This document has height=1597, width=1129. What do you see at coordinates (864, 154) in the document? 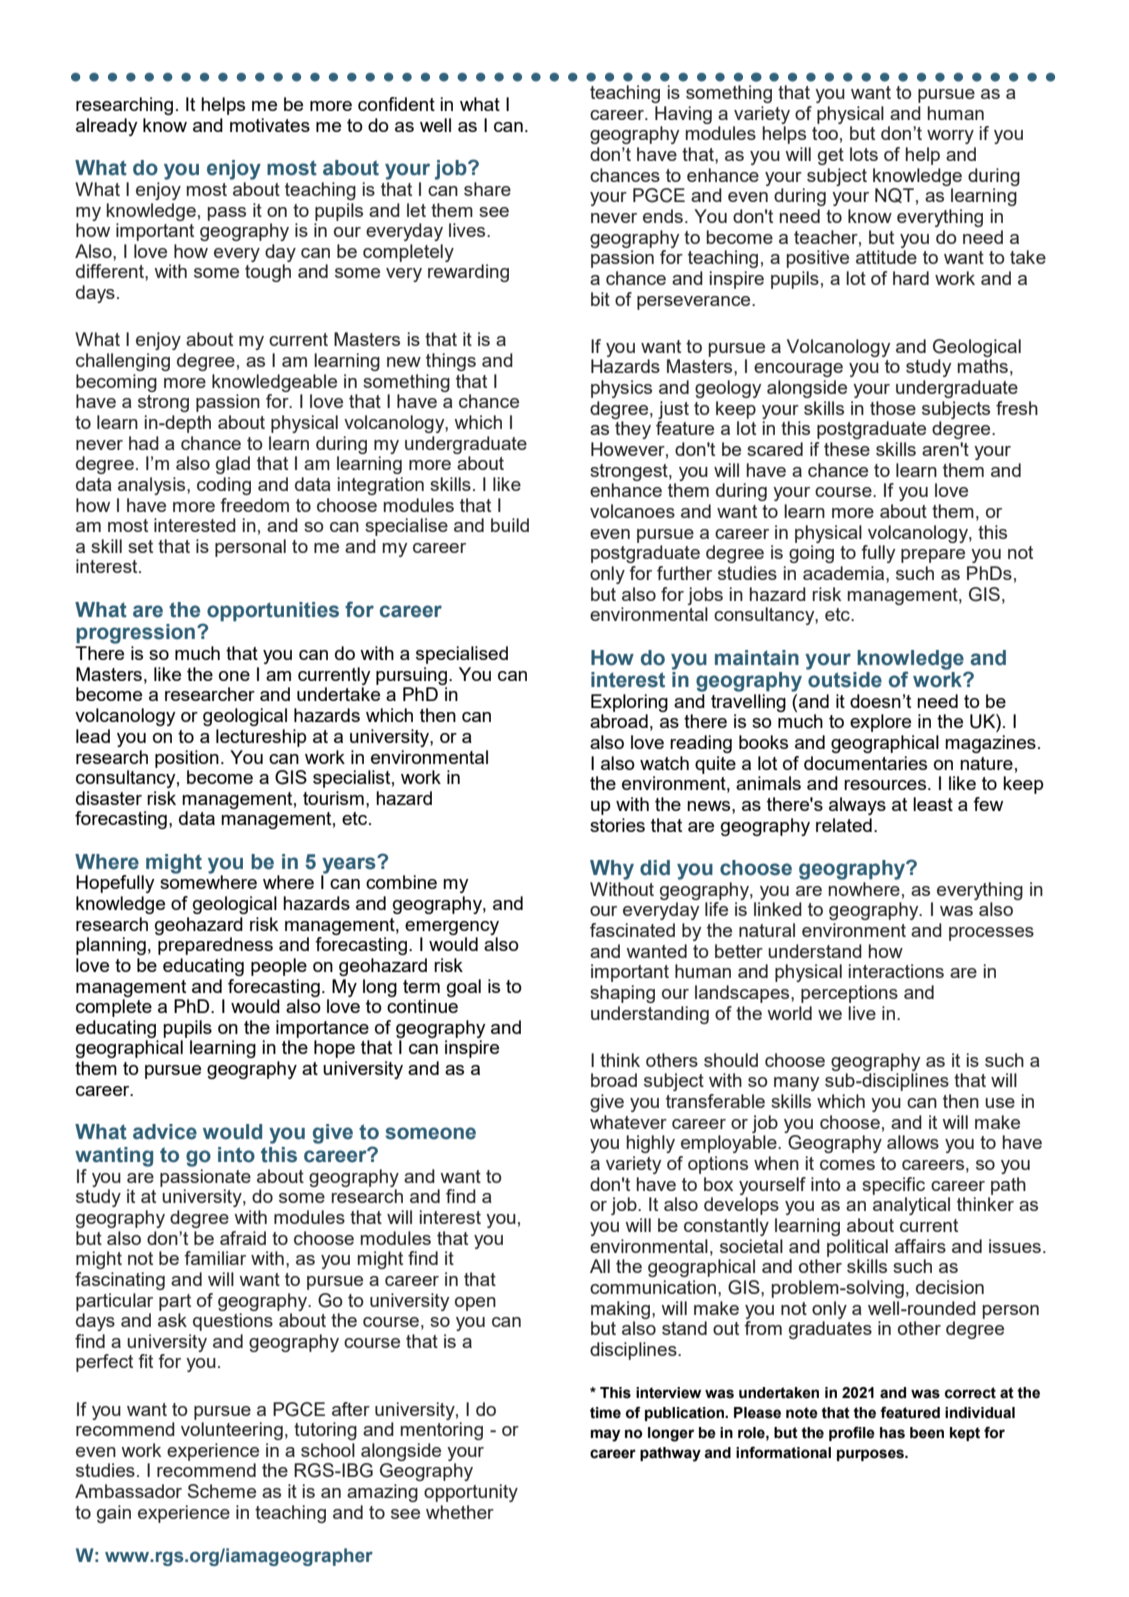
I see `lots` at bounding box center [864, 154].
